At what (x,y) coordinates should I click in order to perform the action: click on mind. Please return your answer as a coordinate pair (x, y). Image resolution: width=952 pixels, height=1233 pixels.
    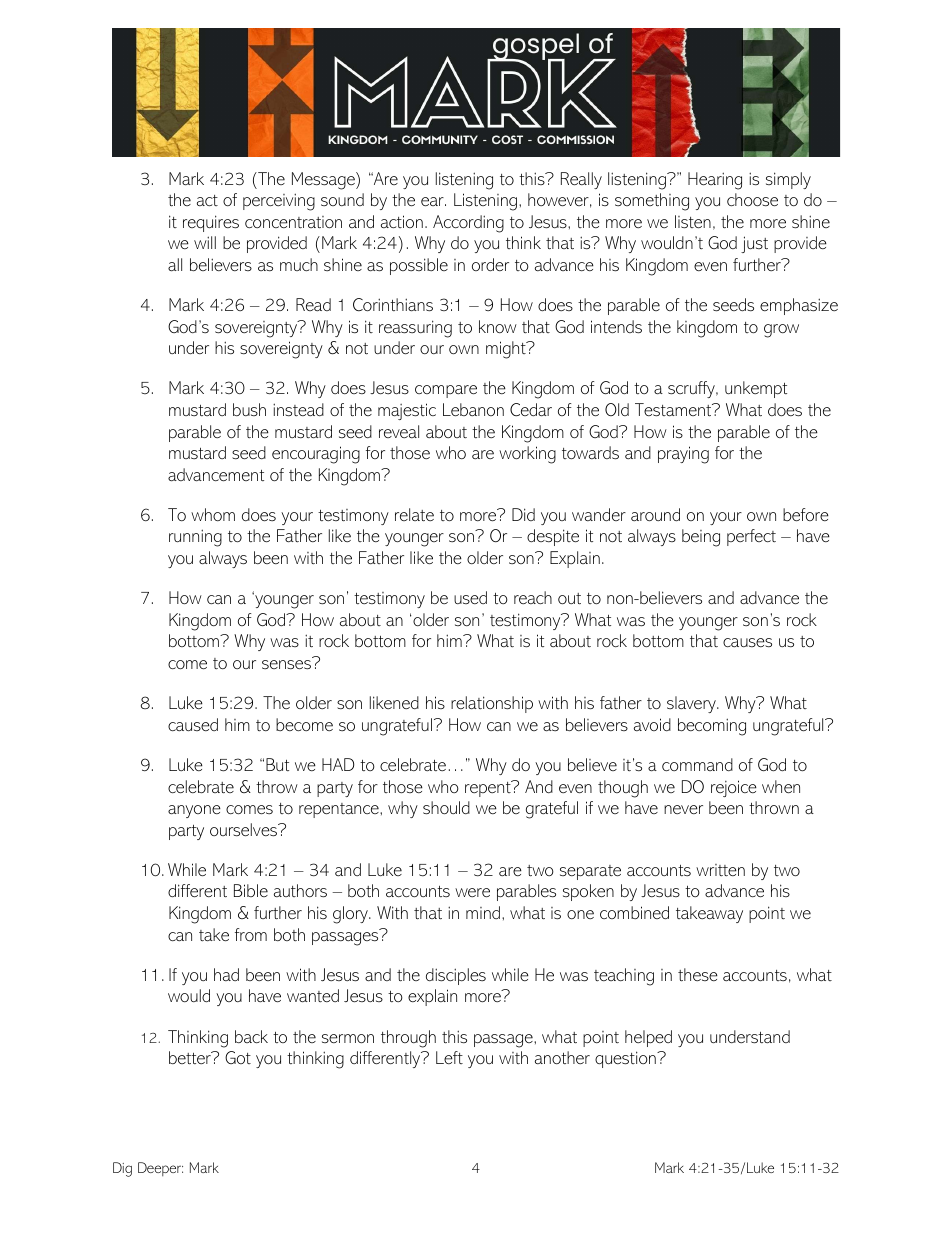
    Looking at the image, I should click on (483, 912).
